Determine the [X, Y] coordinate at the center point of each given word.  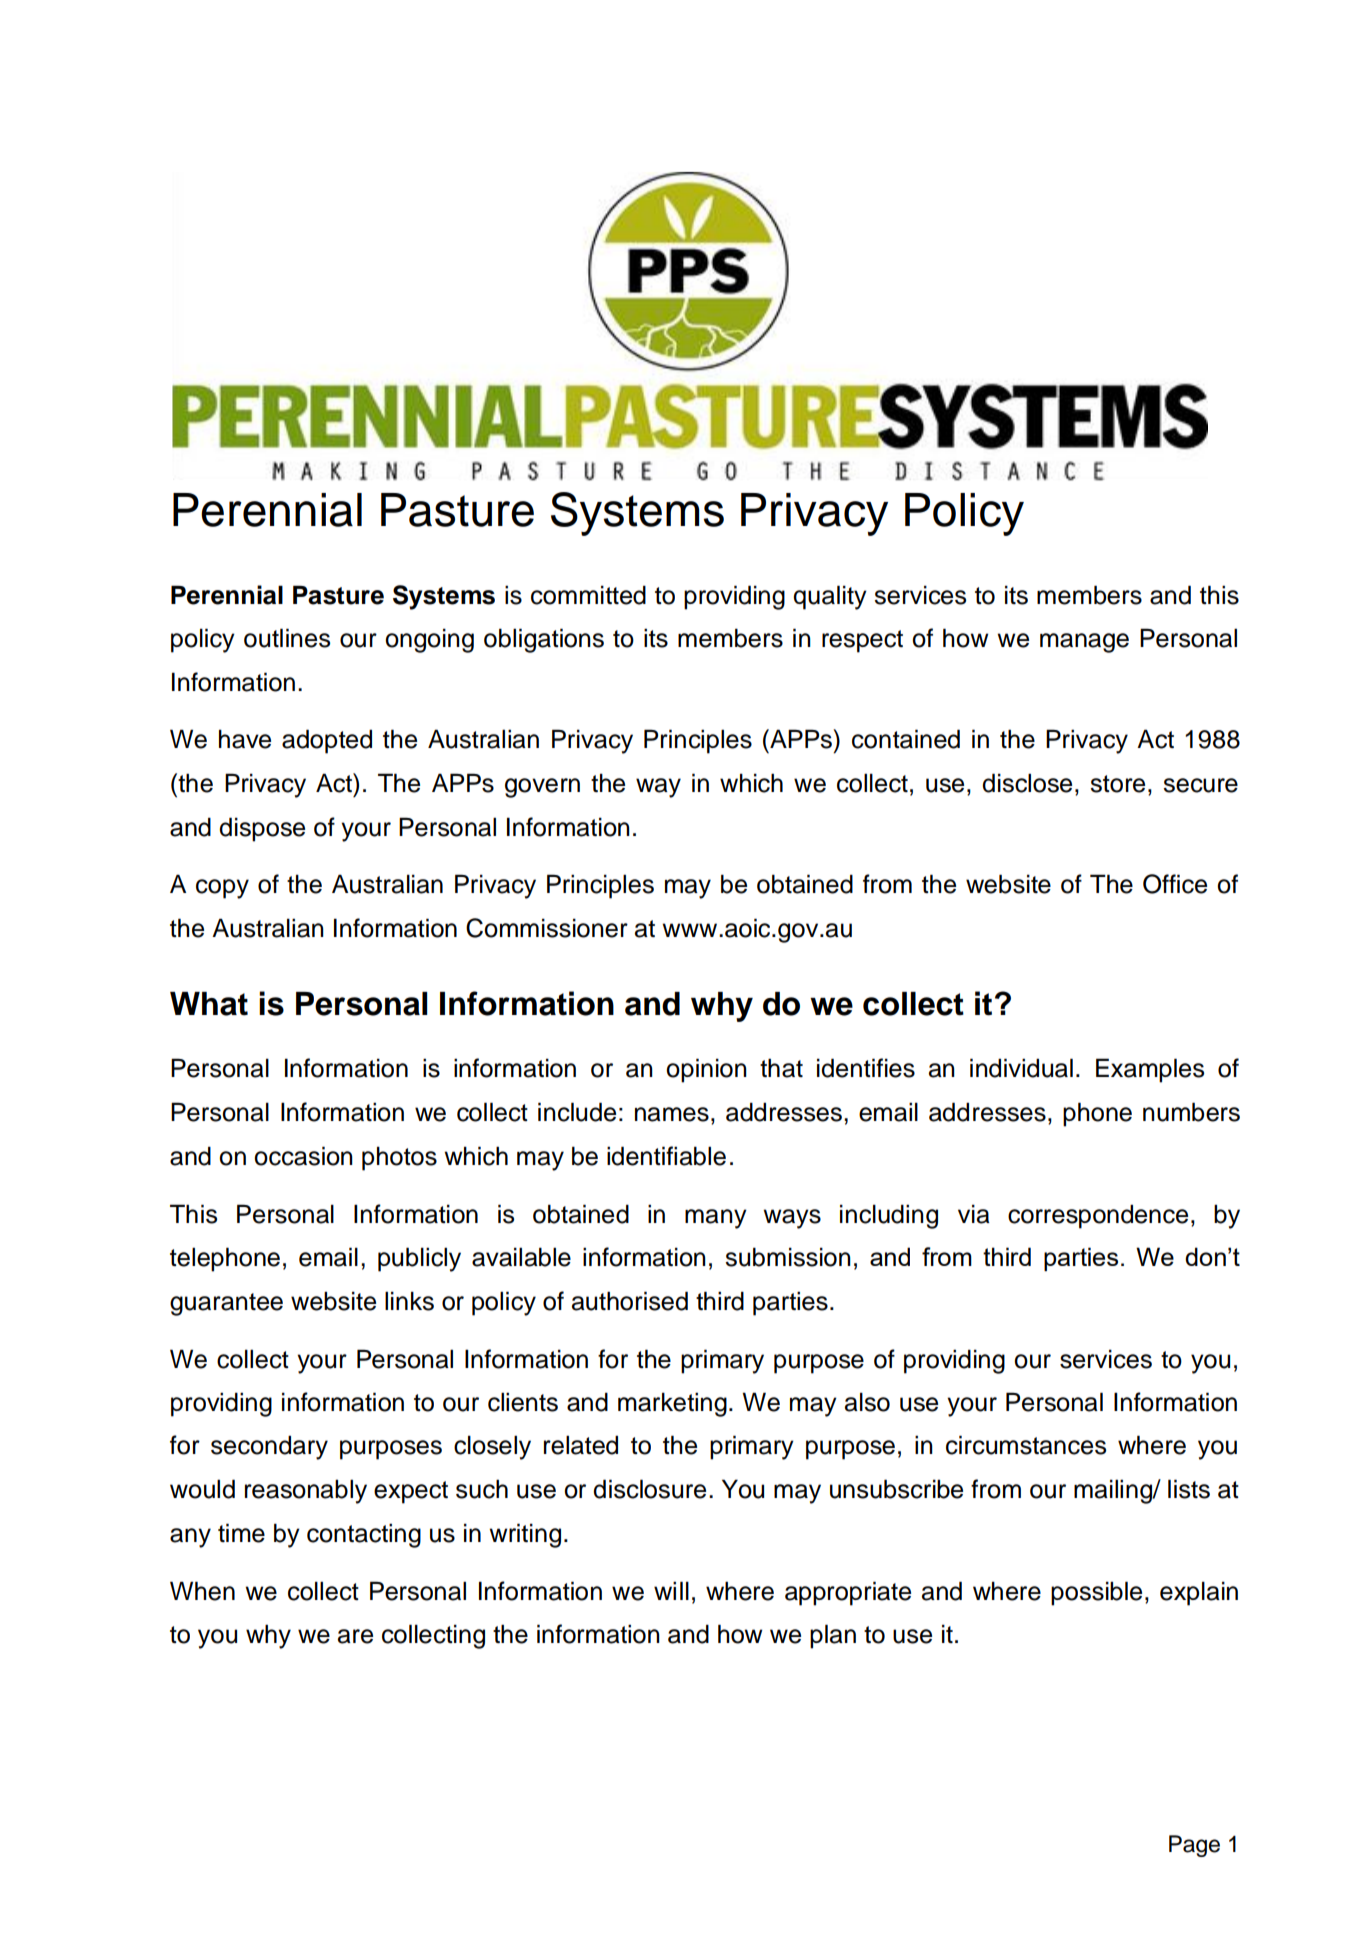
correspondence [1098, 1216]
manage [1084, 643]
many [716, 1219]
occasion [303, 1156]
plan [833, 1636]
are [355, 1636]
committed [588, 595]
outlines [287, 638]
